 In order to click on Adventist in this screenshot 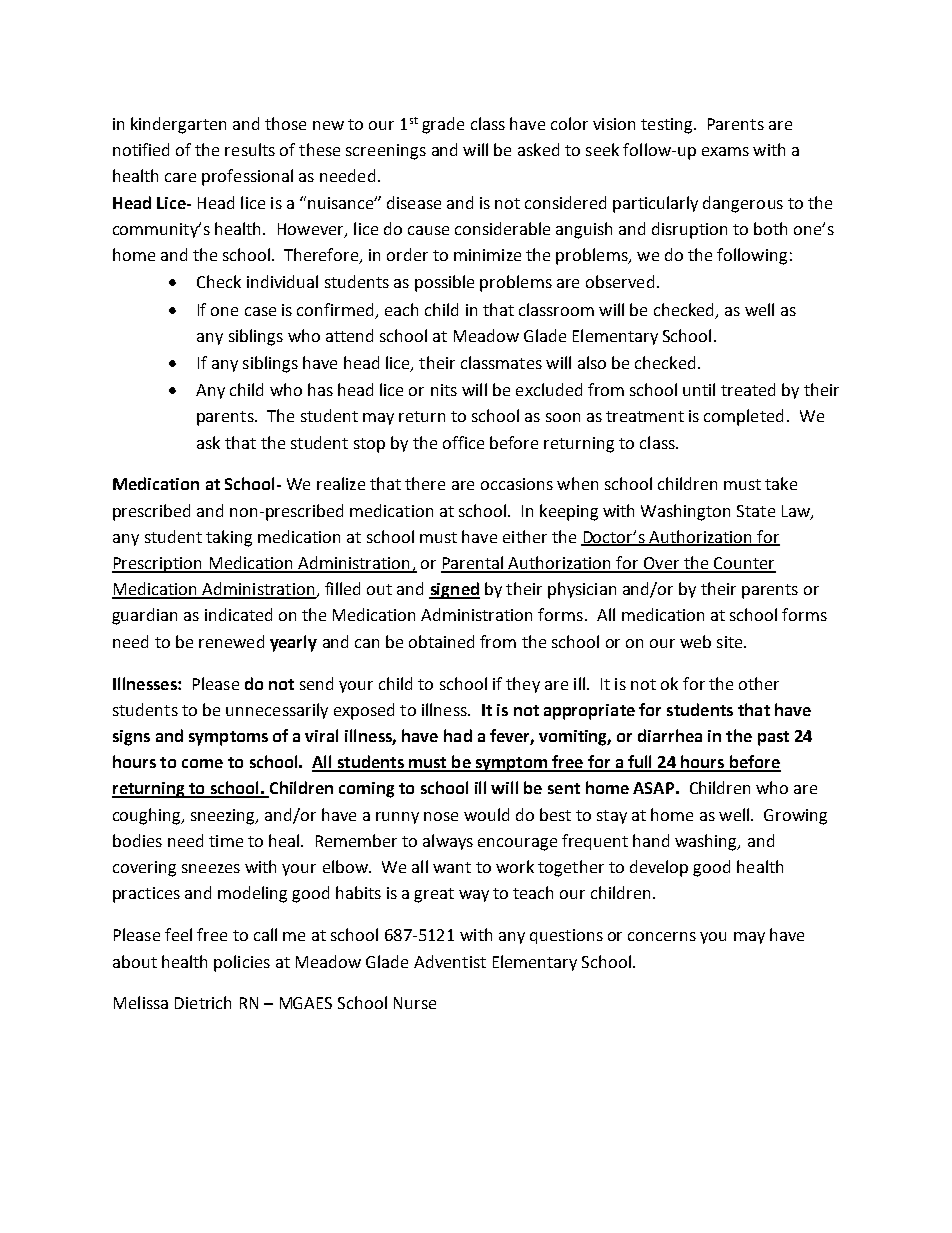, I will do `click(450, 961)`.
